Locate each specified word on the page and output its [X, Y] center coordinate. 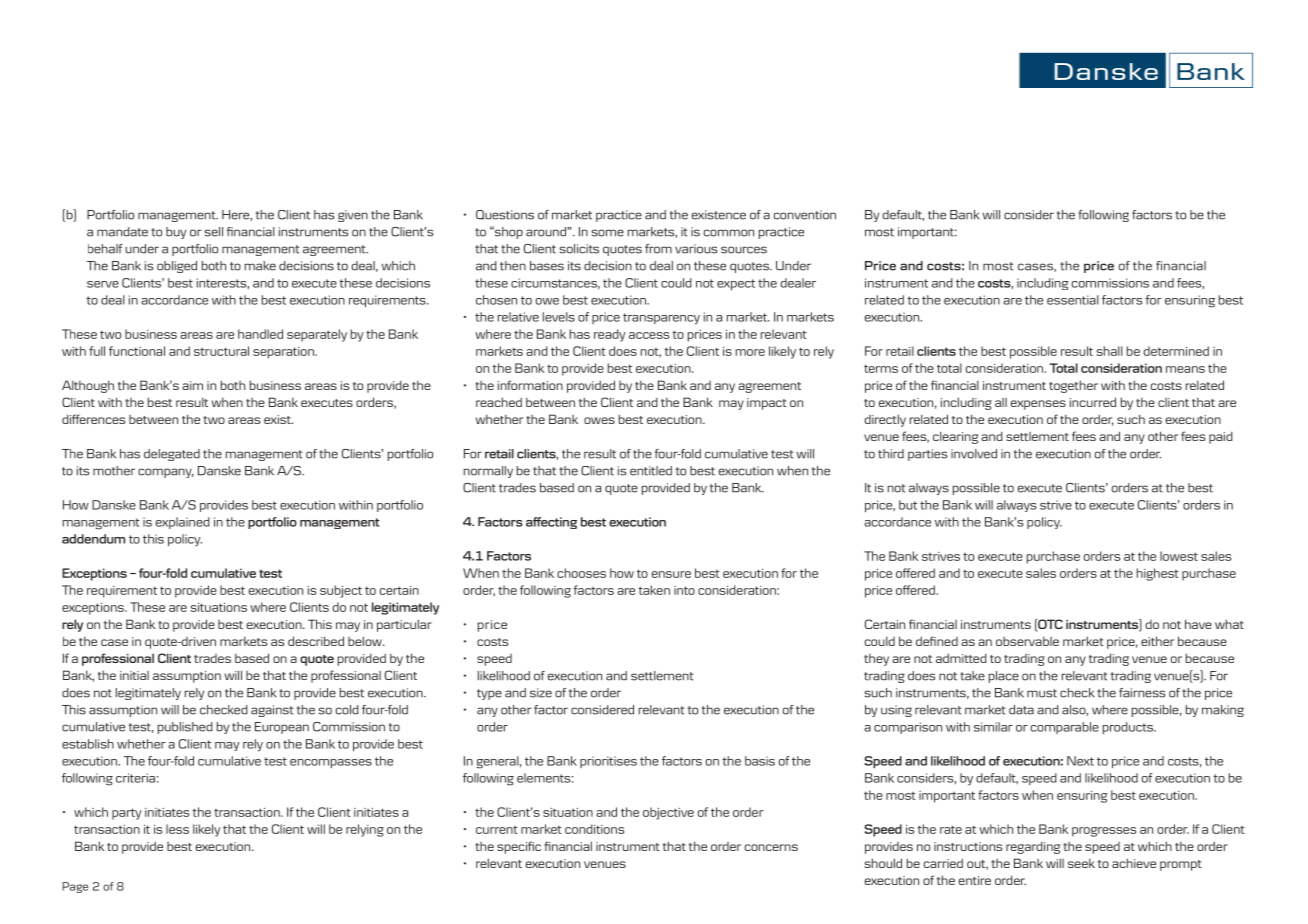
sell [214, 232]
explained [183, 523]
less [177, 829]
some [608, 233]
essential [1073, 300]
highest [1158, 574]
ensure [671, 574]
